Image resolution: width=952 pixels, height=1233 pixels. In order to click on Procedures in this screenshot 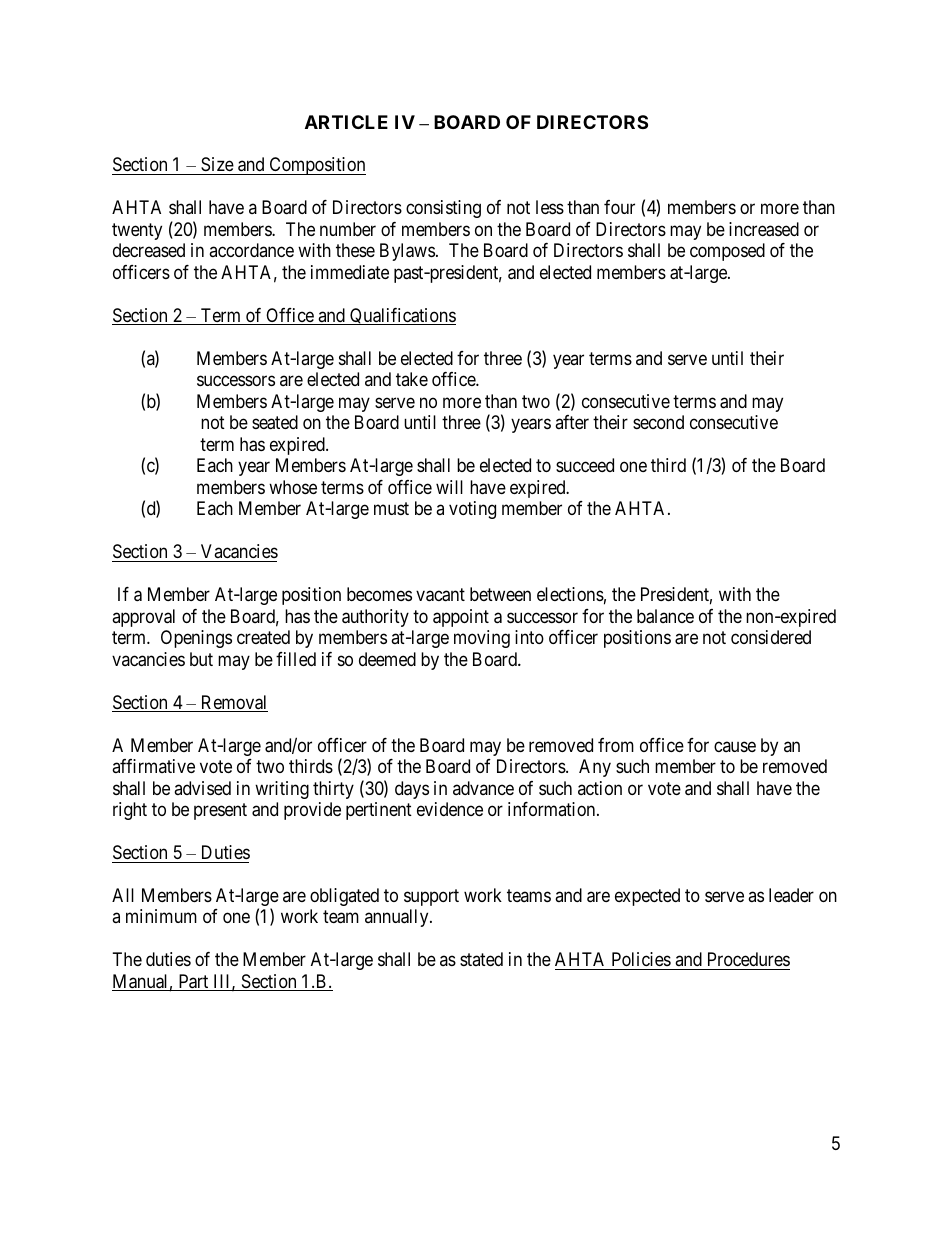, I will do `click(747, 961)`.
